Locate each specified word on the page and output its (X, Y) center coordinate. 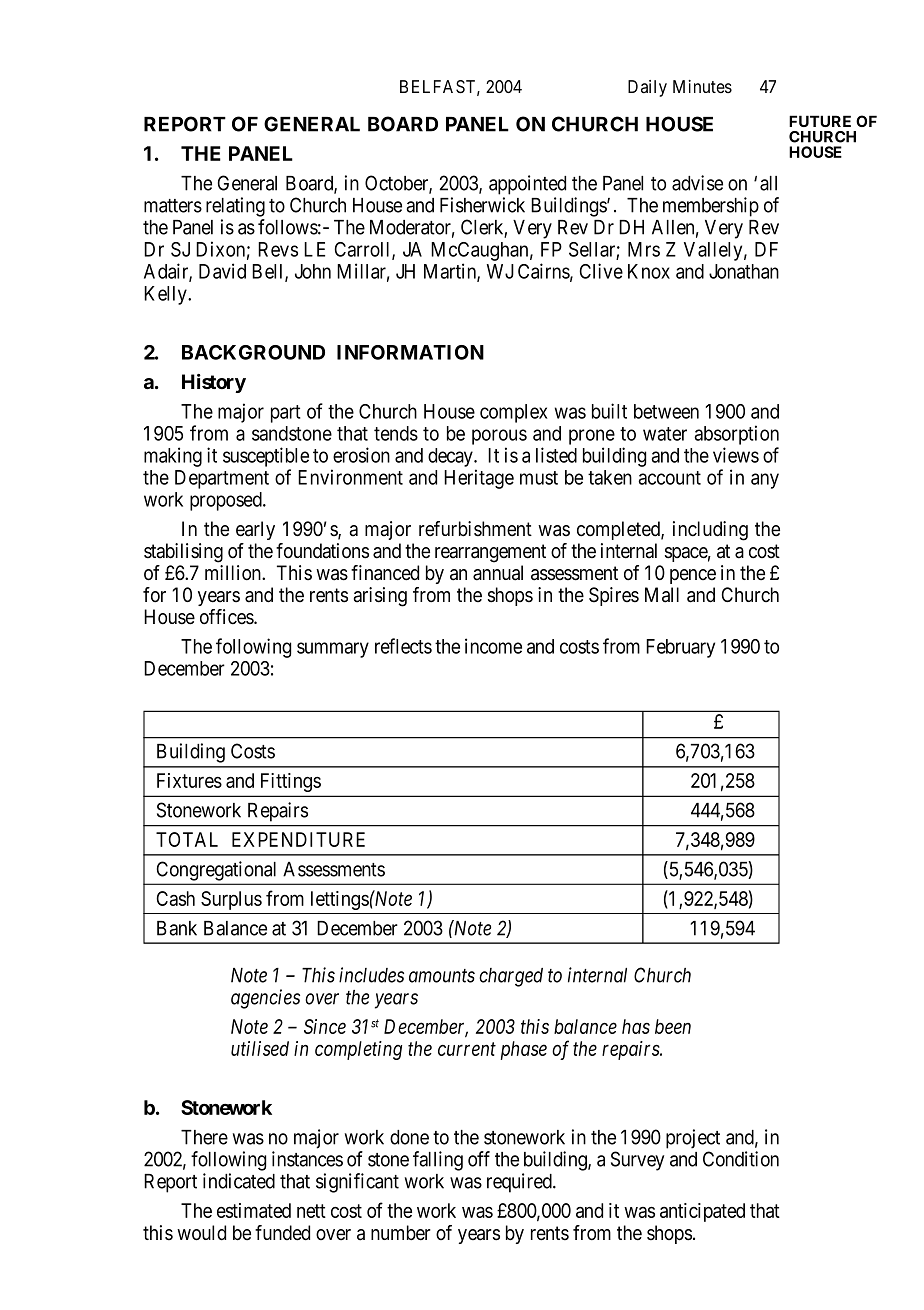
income (493, 646)
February (680, 648)
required (520, 1183)
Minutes (702, 86)
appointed (527, 185)
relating (235, 207)
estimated (254, 1210)
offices (227, 617)
